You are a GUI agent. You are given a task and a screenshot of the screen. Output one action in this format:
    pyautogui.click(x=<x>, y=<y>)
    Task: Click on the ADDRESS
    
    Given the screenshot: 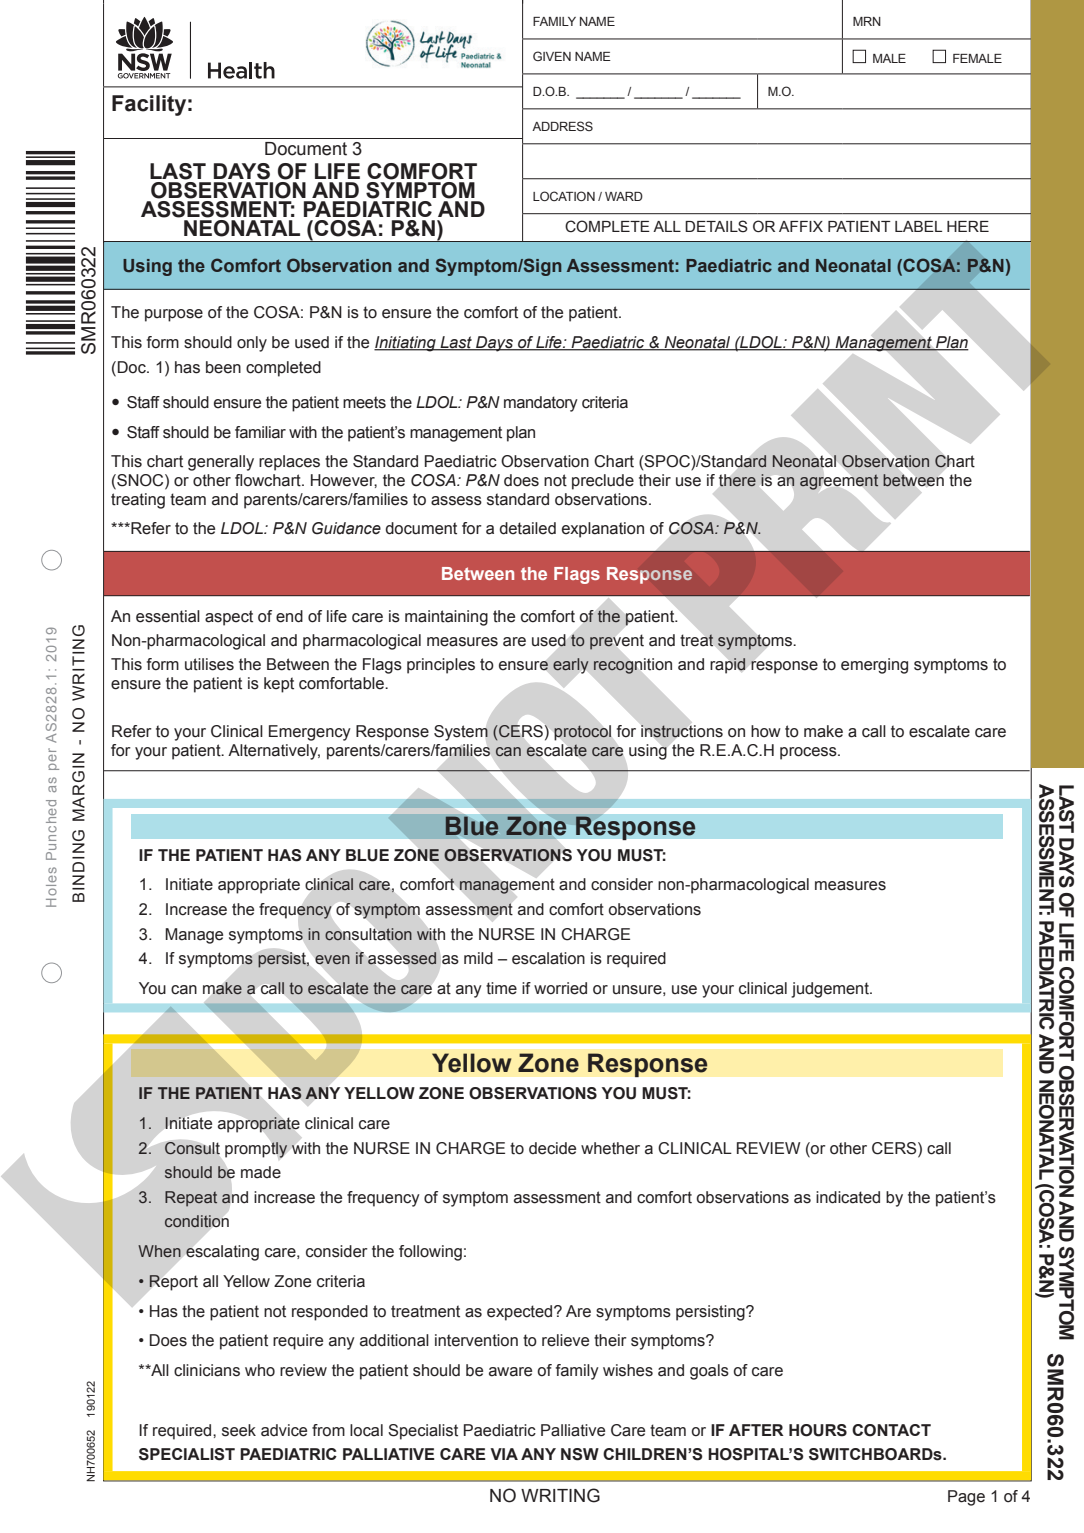 What is the action you would take?
    pyautogui.click(x=562, y=126)
